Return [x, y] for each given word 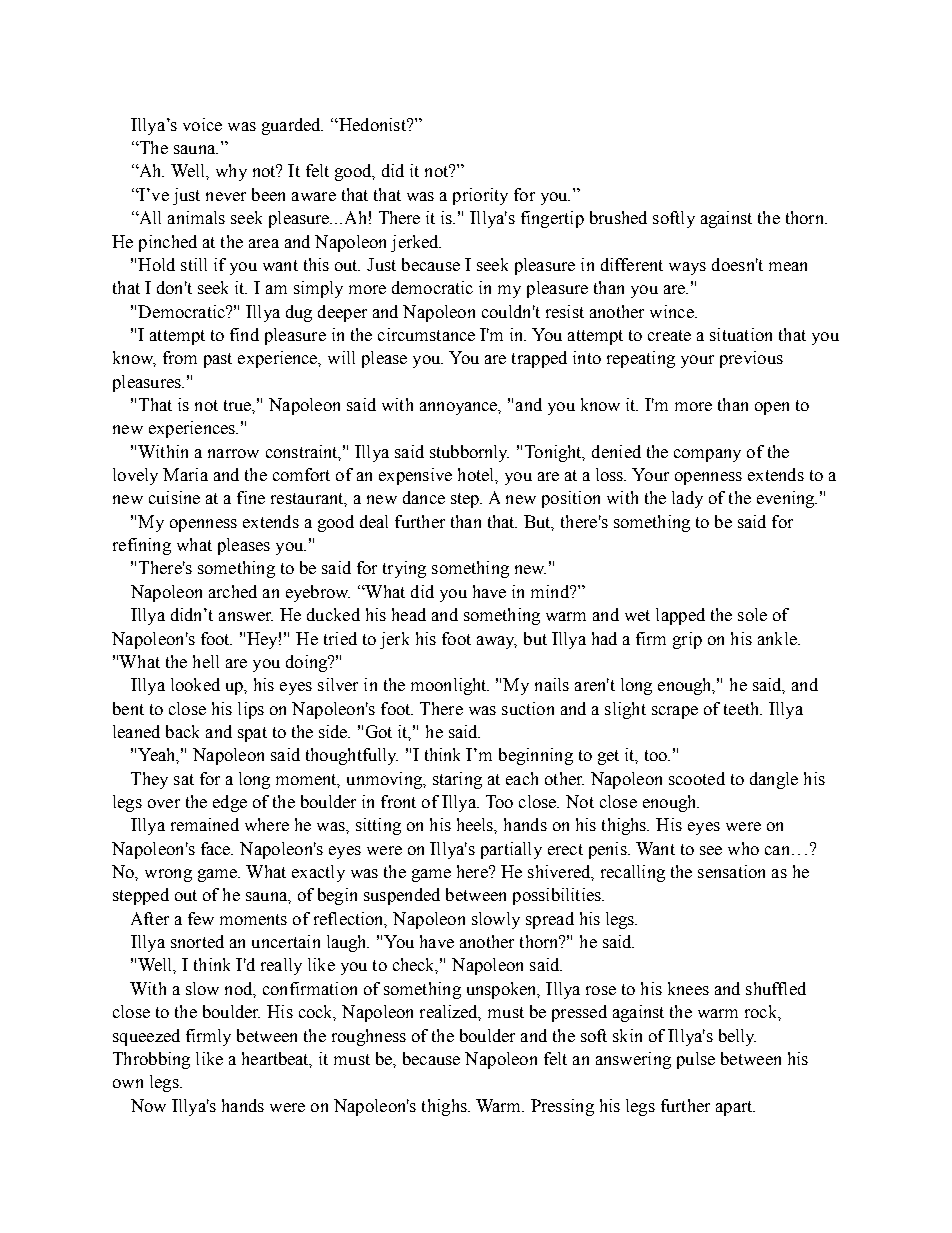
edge [230, 803]
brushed [618, 217]
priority [480, 196]
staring [457, 780]
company [707, 455]
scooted [697, 778]
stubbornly [469, 453]
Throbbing [151, 1060]
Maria [185, 474]
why [231, 172]
